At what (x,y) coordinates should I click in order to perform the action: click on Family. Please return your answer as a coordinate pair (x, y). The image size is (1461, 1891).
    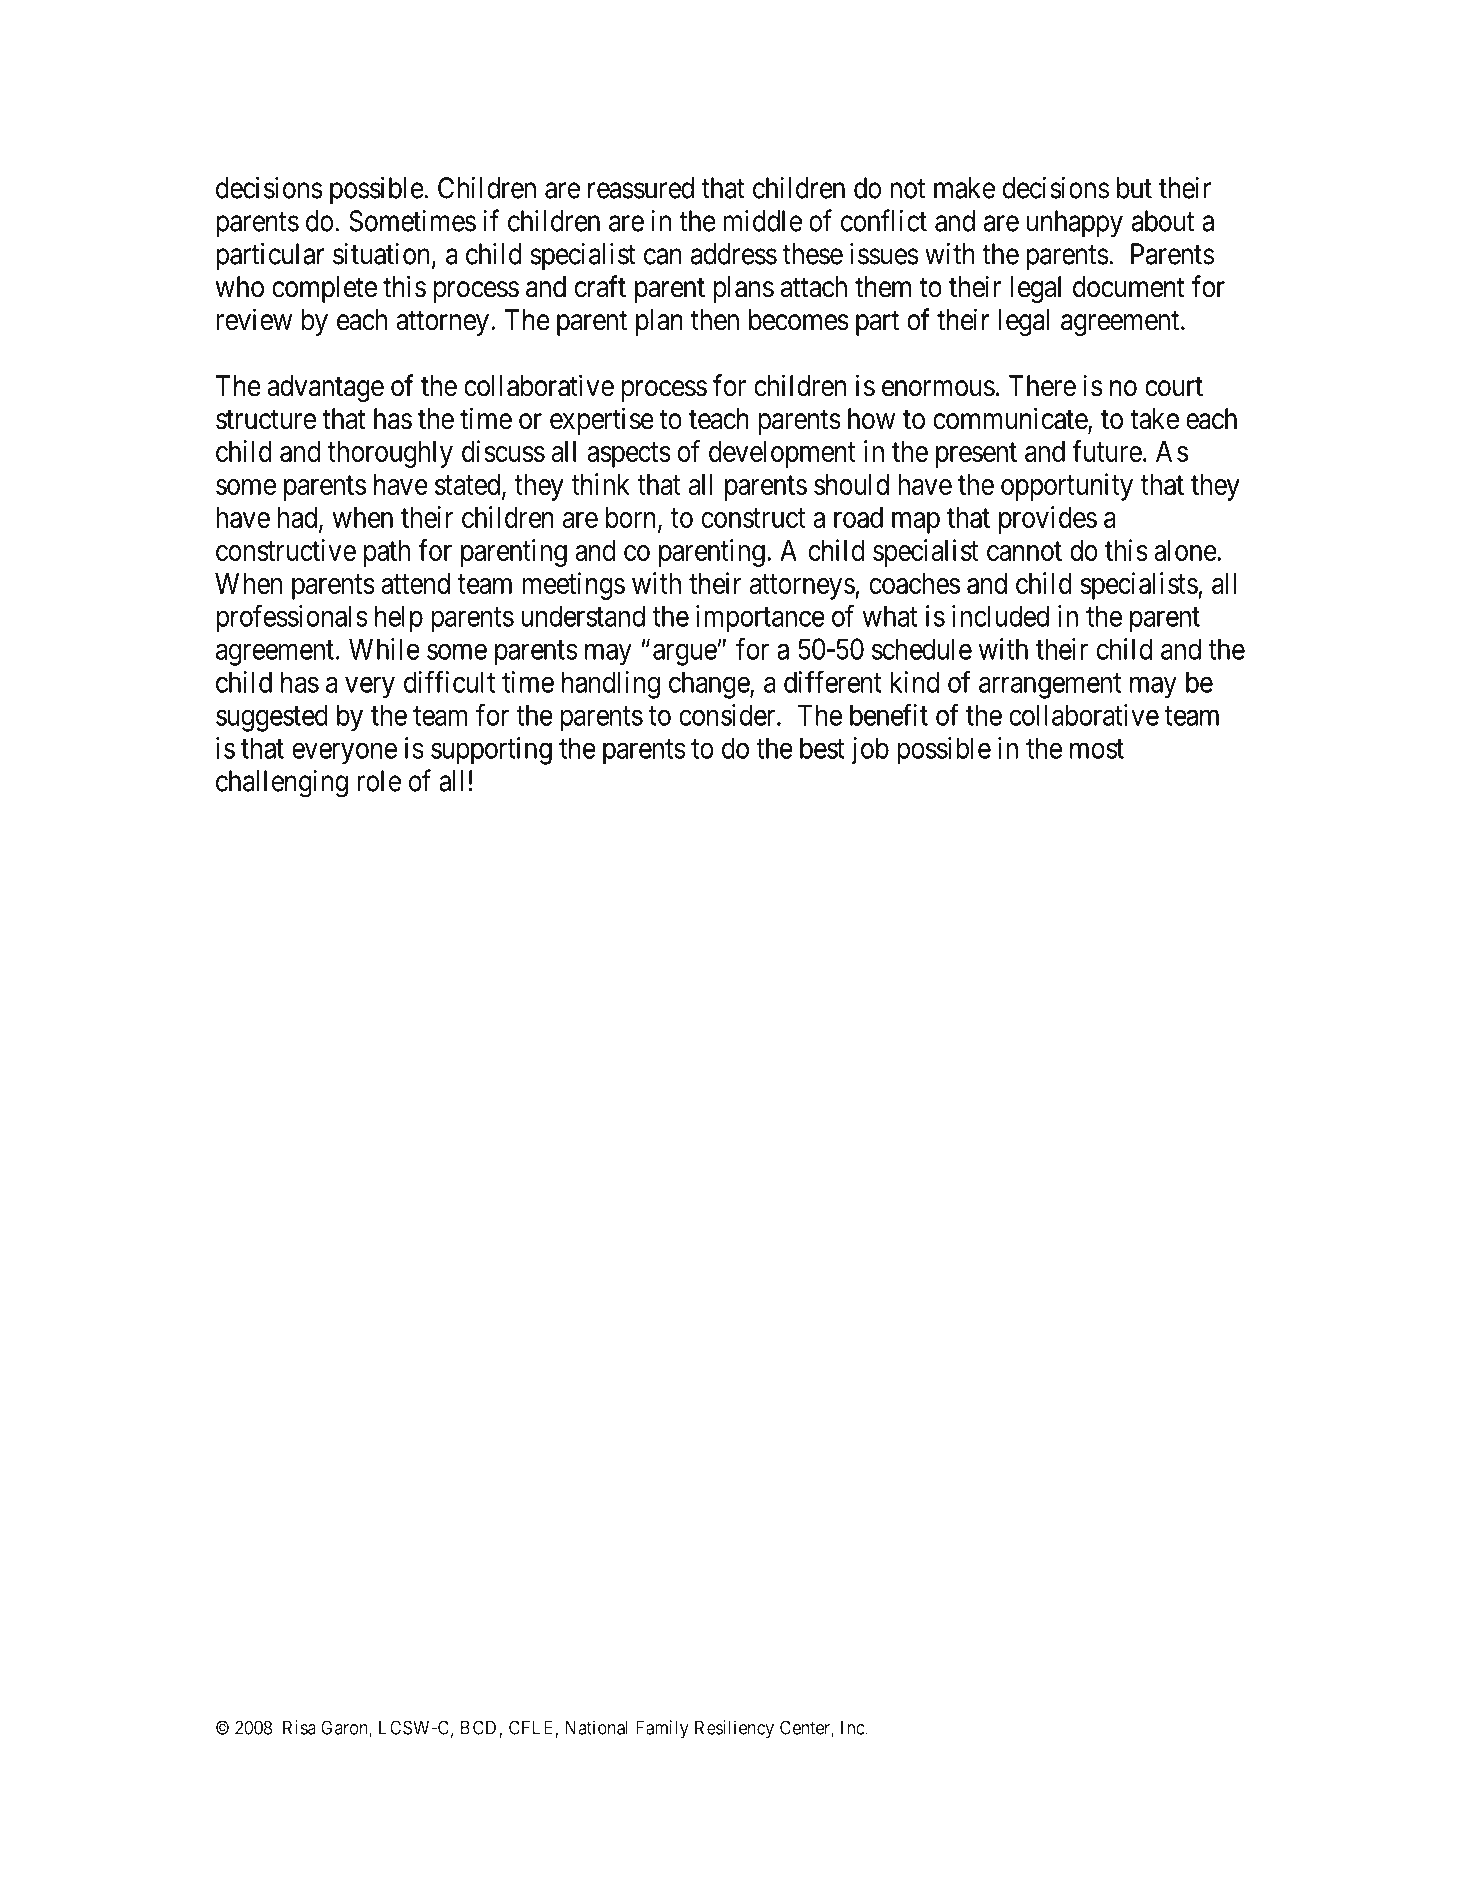
    Looking at the image, I should click on (662, 1729).
